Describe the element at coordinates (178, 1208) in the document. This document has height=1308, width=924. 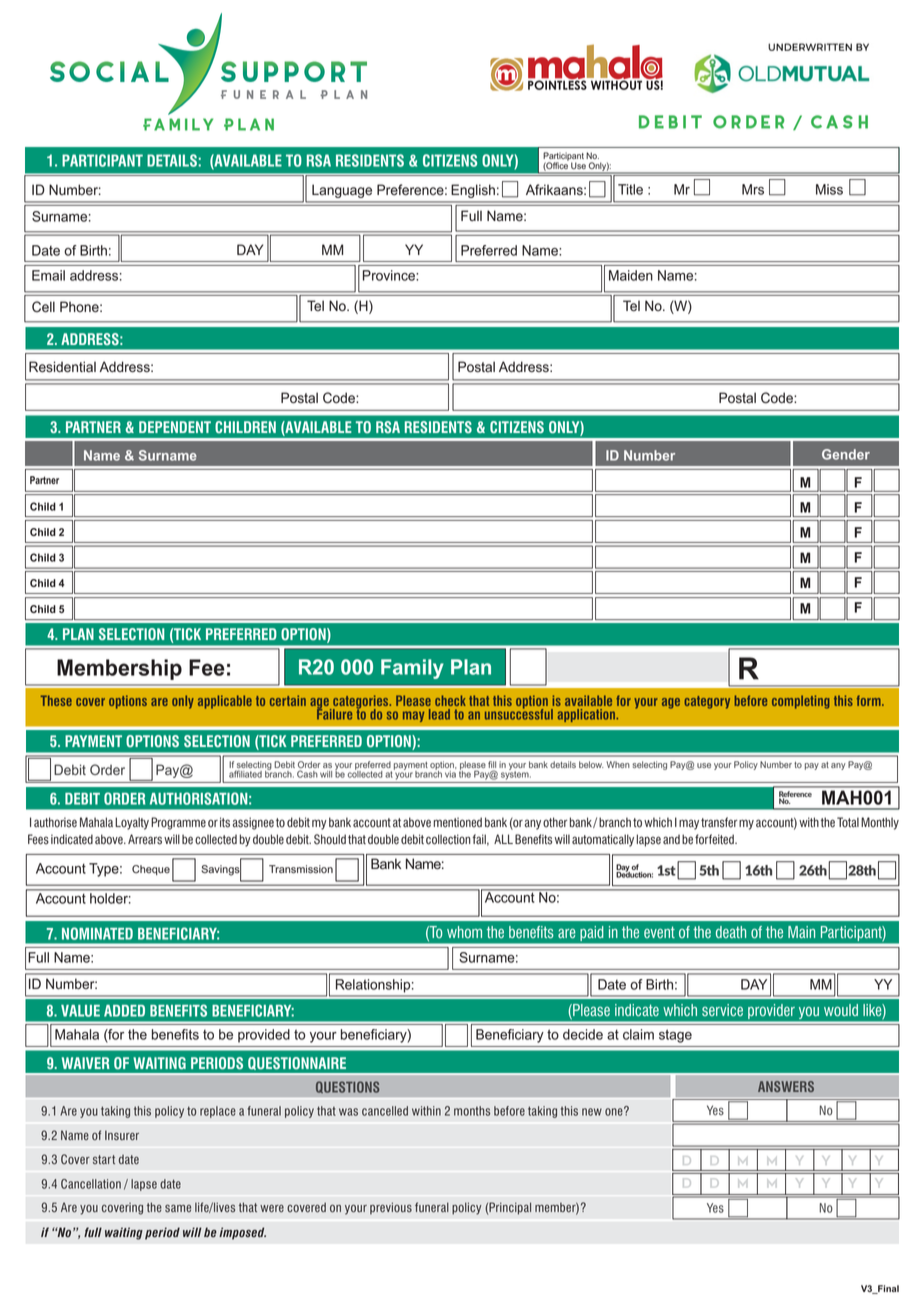
I see `same` at that location.
